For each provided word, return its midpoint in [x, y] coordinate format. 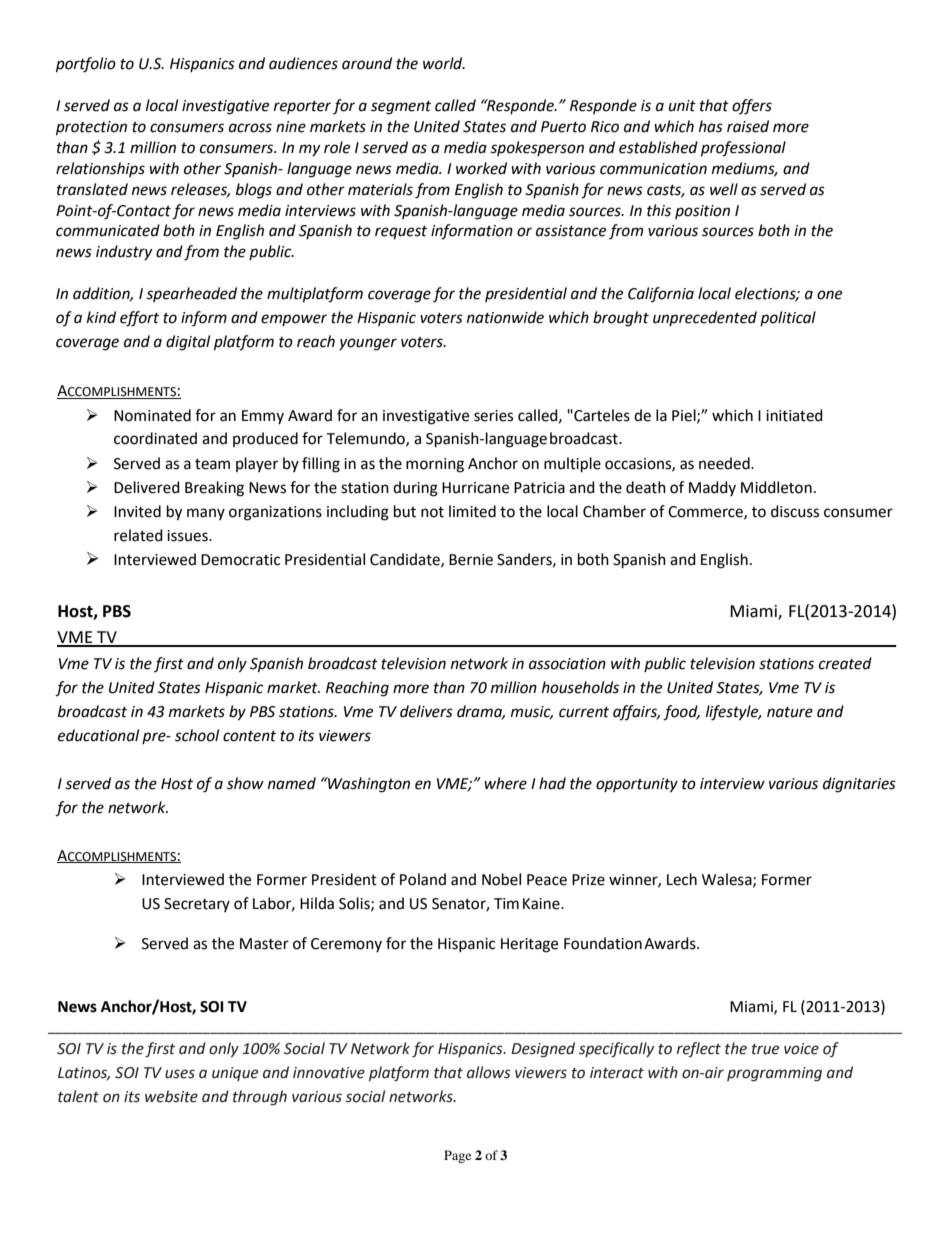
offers [752, 107]
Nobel [501, 879]
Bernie [471, 560]
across [250, 128]
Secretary [197, 905]
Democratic [240, 560]
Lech [682, 879]
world [444, 63]
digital [188, 343]
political [788, 318]
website [171, 1096]
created [845, 663]
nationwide [505, 317]
